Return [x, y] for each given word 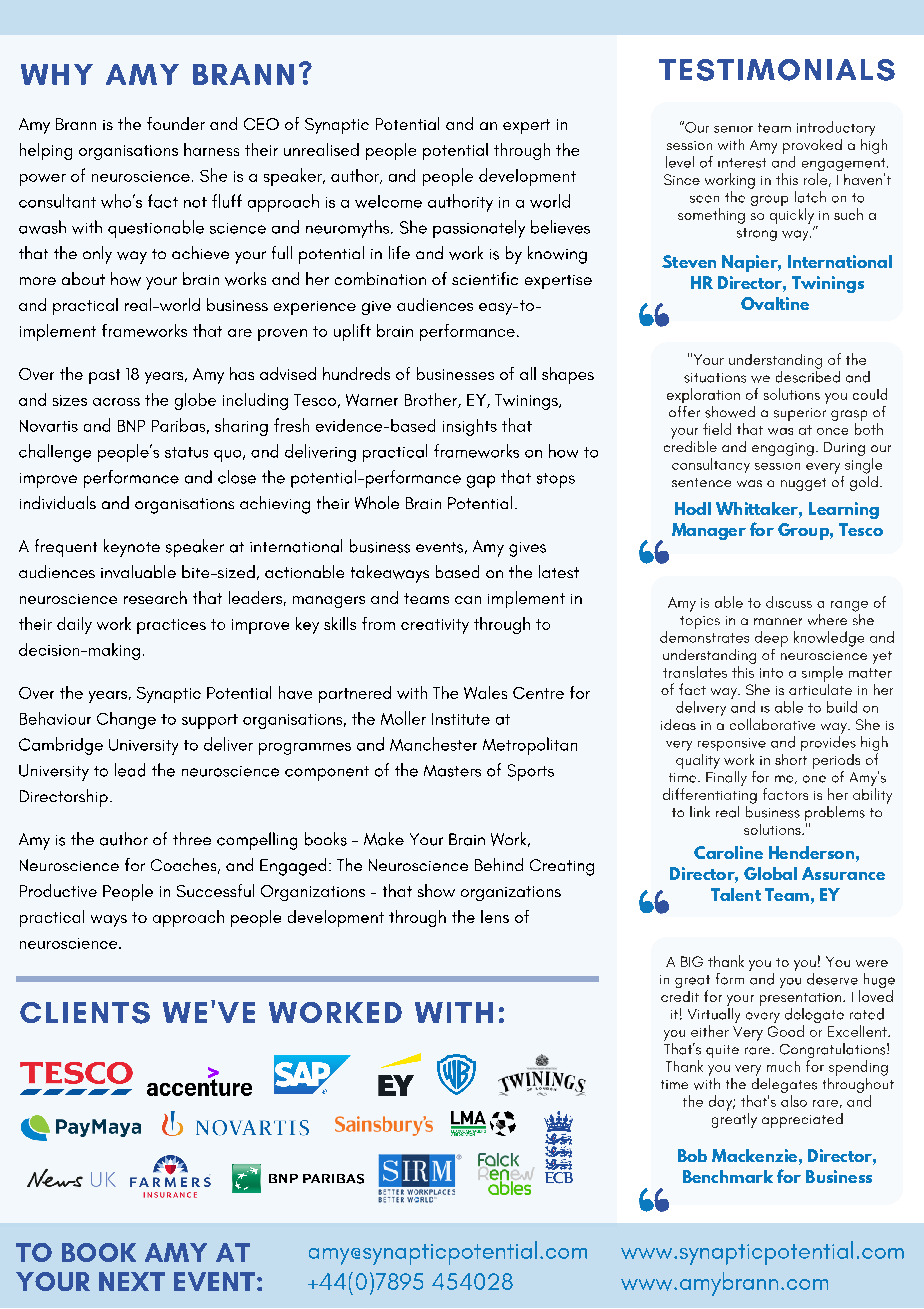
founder [176, 123]
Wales [485, 692]
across [116, 402]
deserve [832, 979]
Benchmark [728, 1176]
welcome [388, 201]
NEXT [132, 1281]
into [771, 673]
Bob [692, 1155]
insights [470, 427]
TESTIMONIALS [777, 70]
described [808, 375]
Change [126, 720]
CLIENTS [85, 1013]
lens [495, 916]
